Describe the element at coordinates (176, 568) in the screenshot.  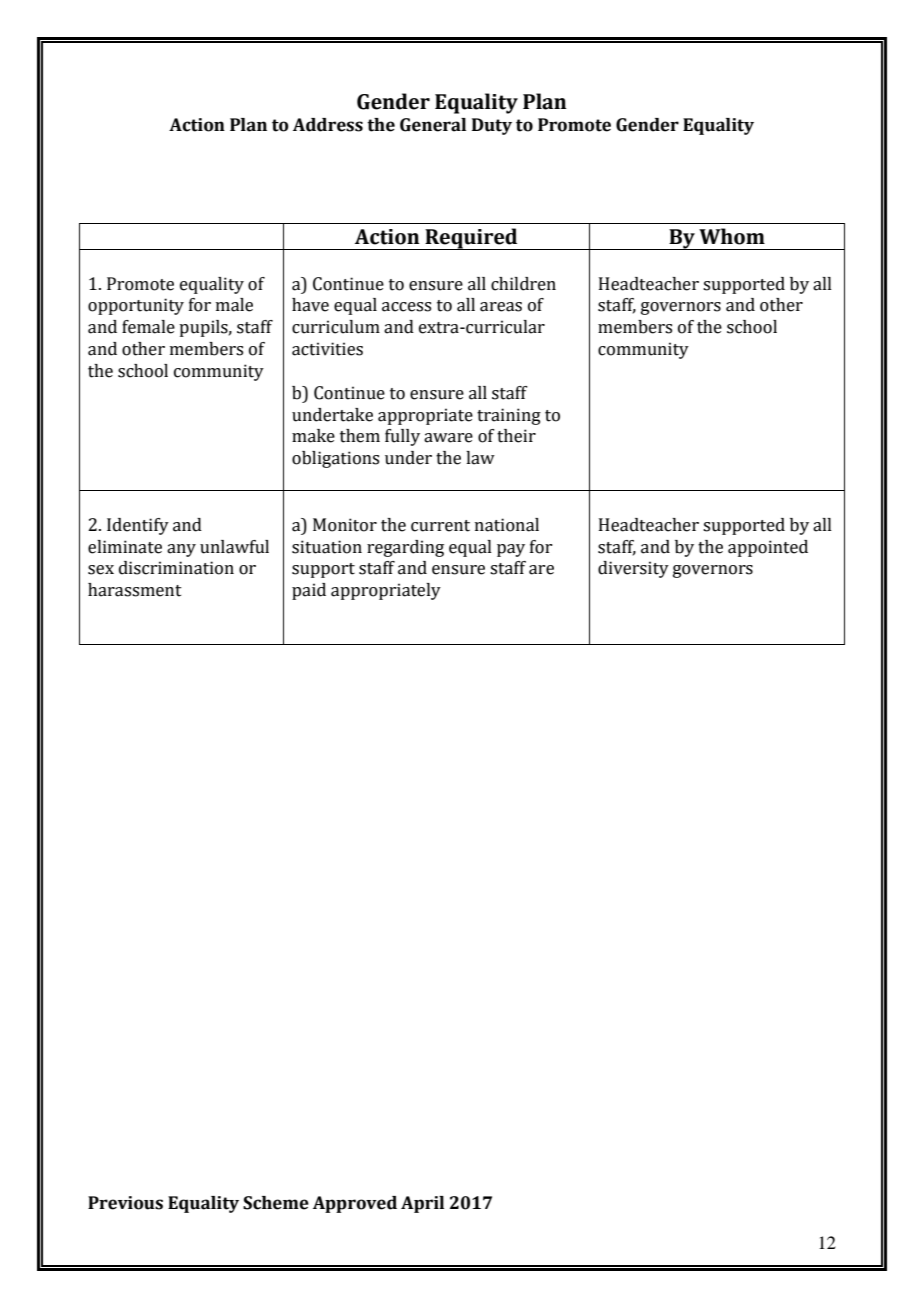
I see `discrimination` at that location.
